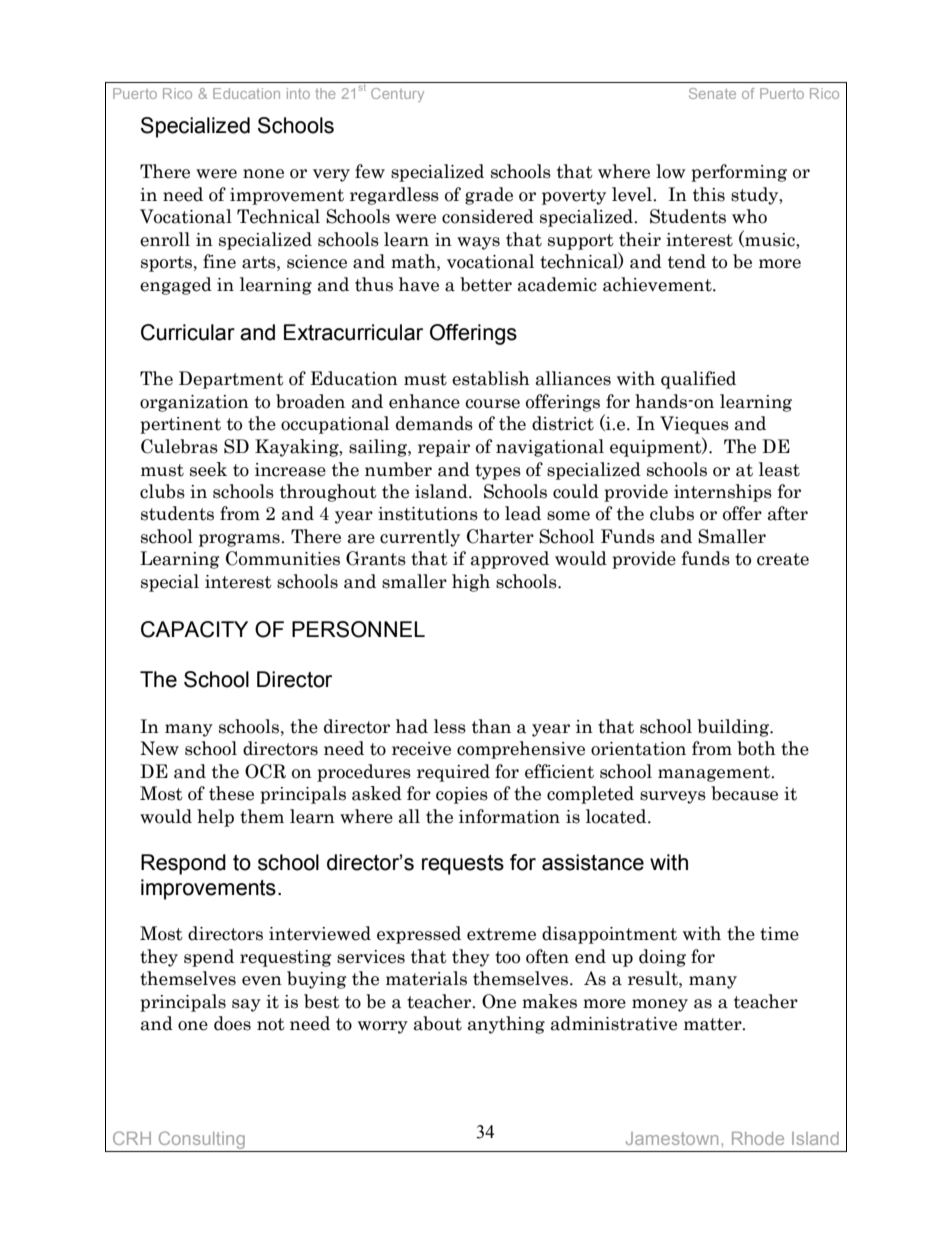  Describe the element at coordinates (194, 629) in the screenshot. I see `CAPACITY` at that location.
